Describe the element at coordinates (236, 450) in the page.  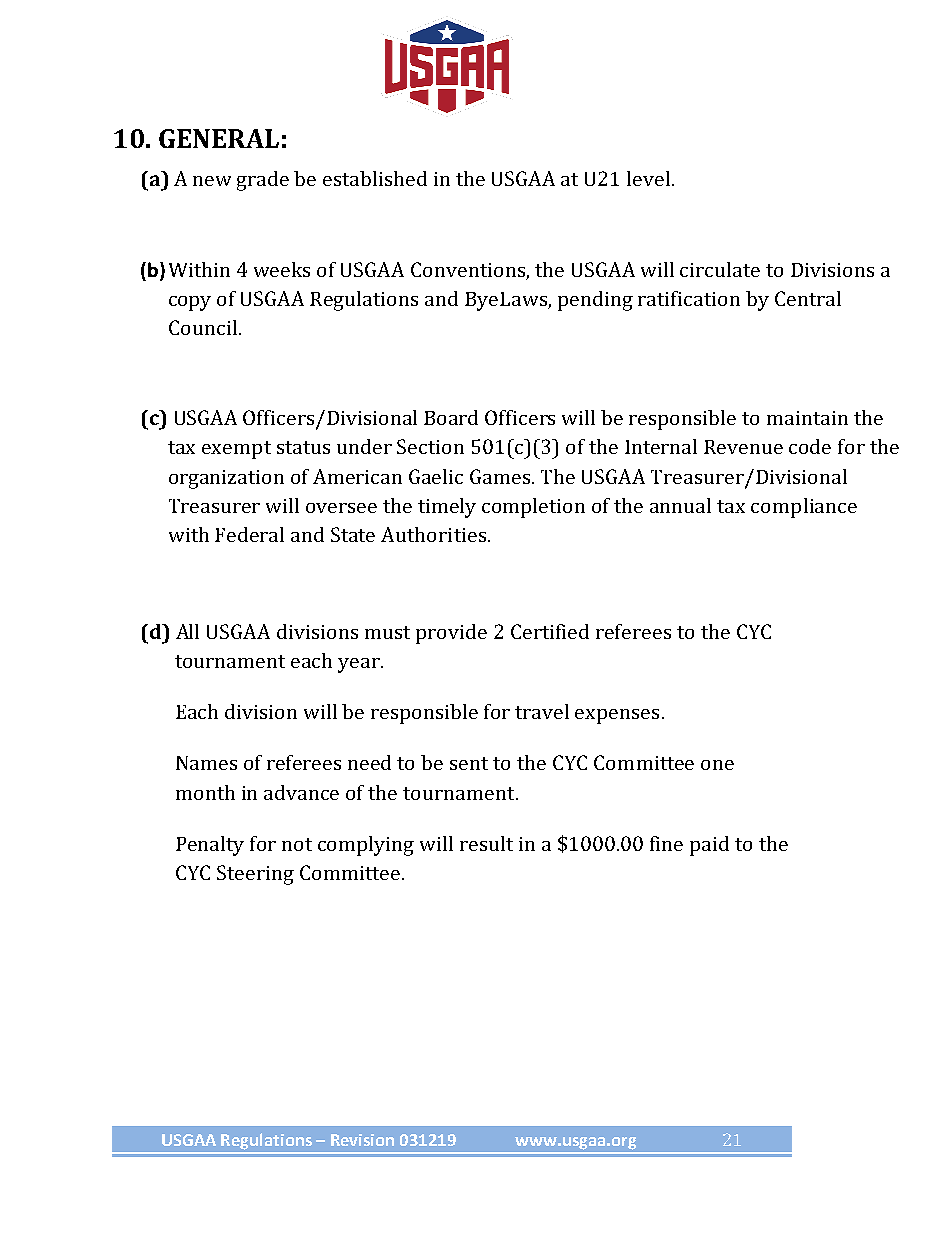
I see `exempt` at that location.
